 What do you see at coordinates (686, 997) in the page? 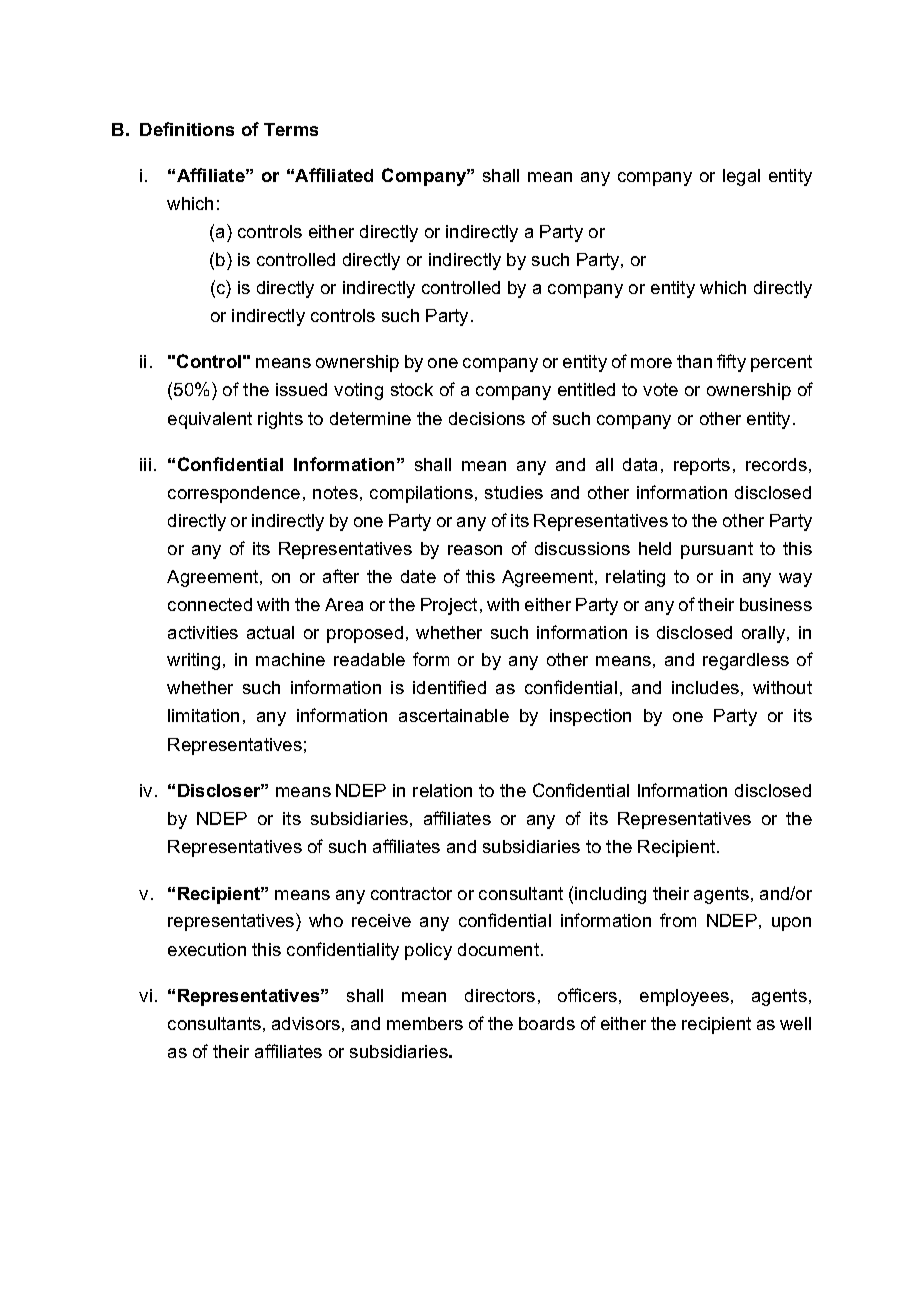
I see `employees` at bounding box center [686, 997].
